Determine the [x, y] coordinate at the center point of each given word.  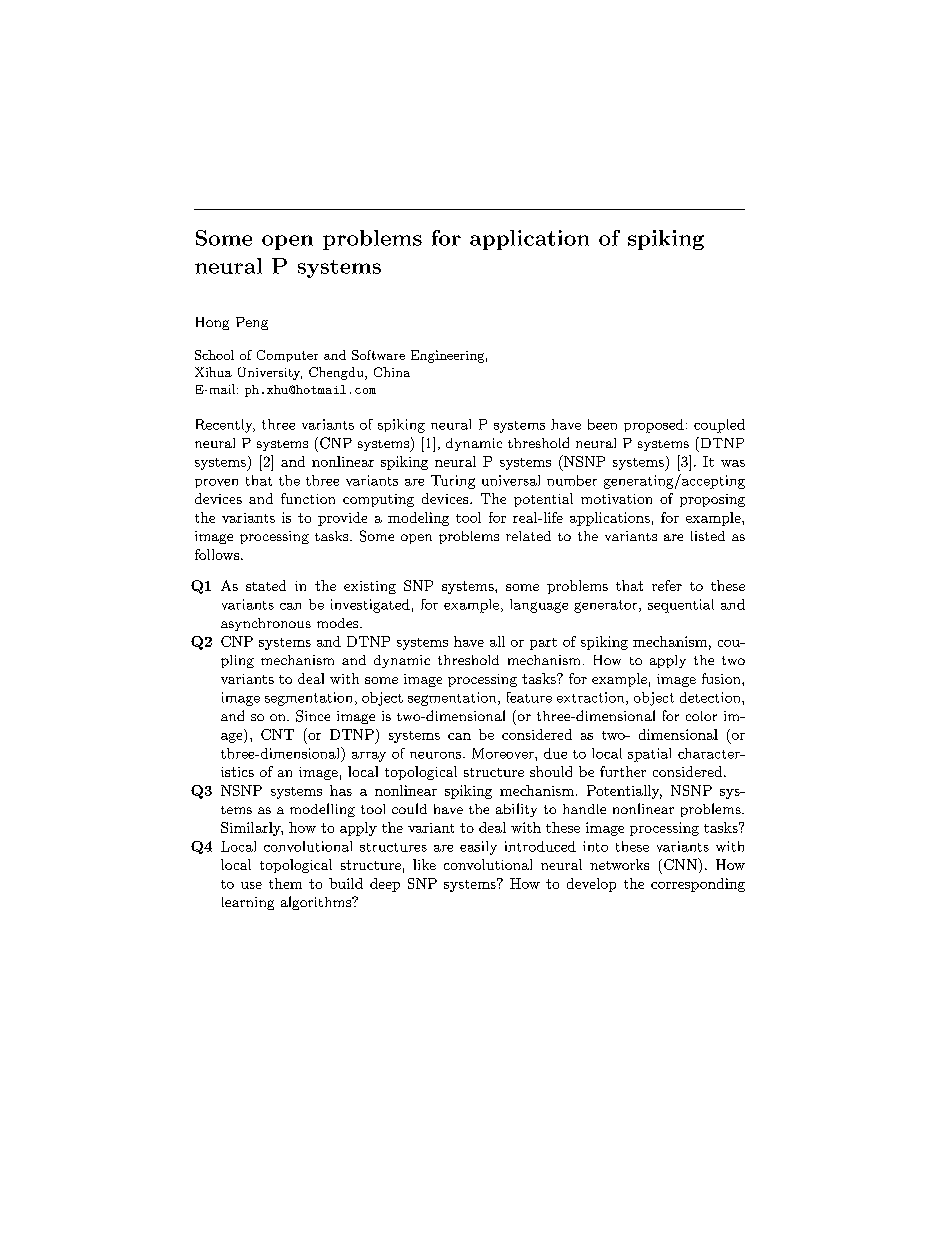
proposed [654, 426]
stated [266, 585]
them [285, 883]
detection [711, 697]
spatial [649, 755]
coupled [719, 426]
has [341, 790]
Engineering [447, 356]
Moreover [504, 753]
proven [216, 483]
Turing [453, 482]
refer [667, 585]
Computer [287, 356]
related [528, 536]
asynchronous [266, 624]
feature [529, 697]
